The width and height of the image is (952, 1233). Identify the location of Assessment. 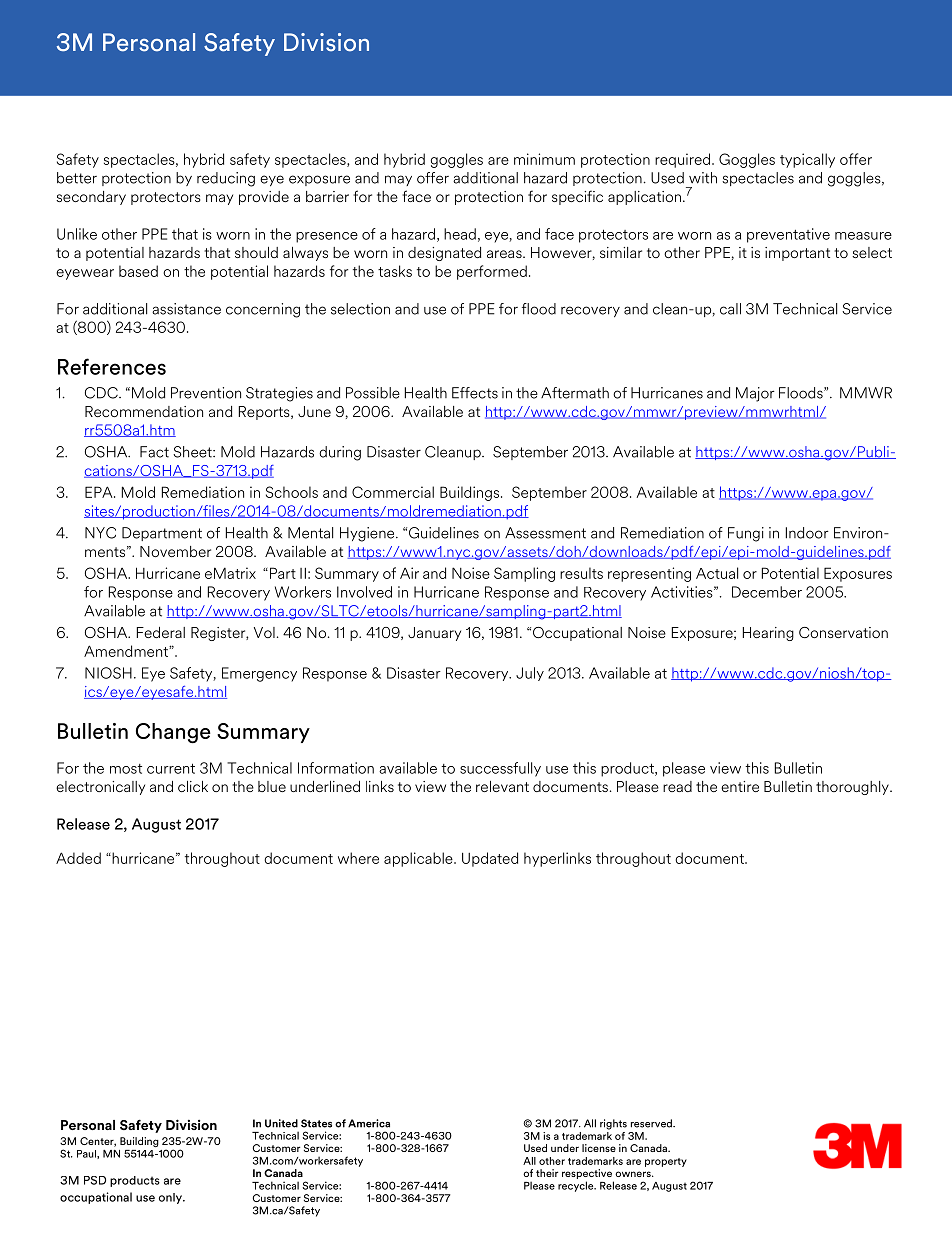
(545, 533).
